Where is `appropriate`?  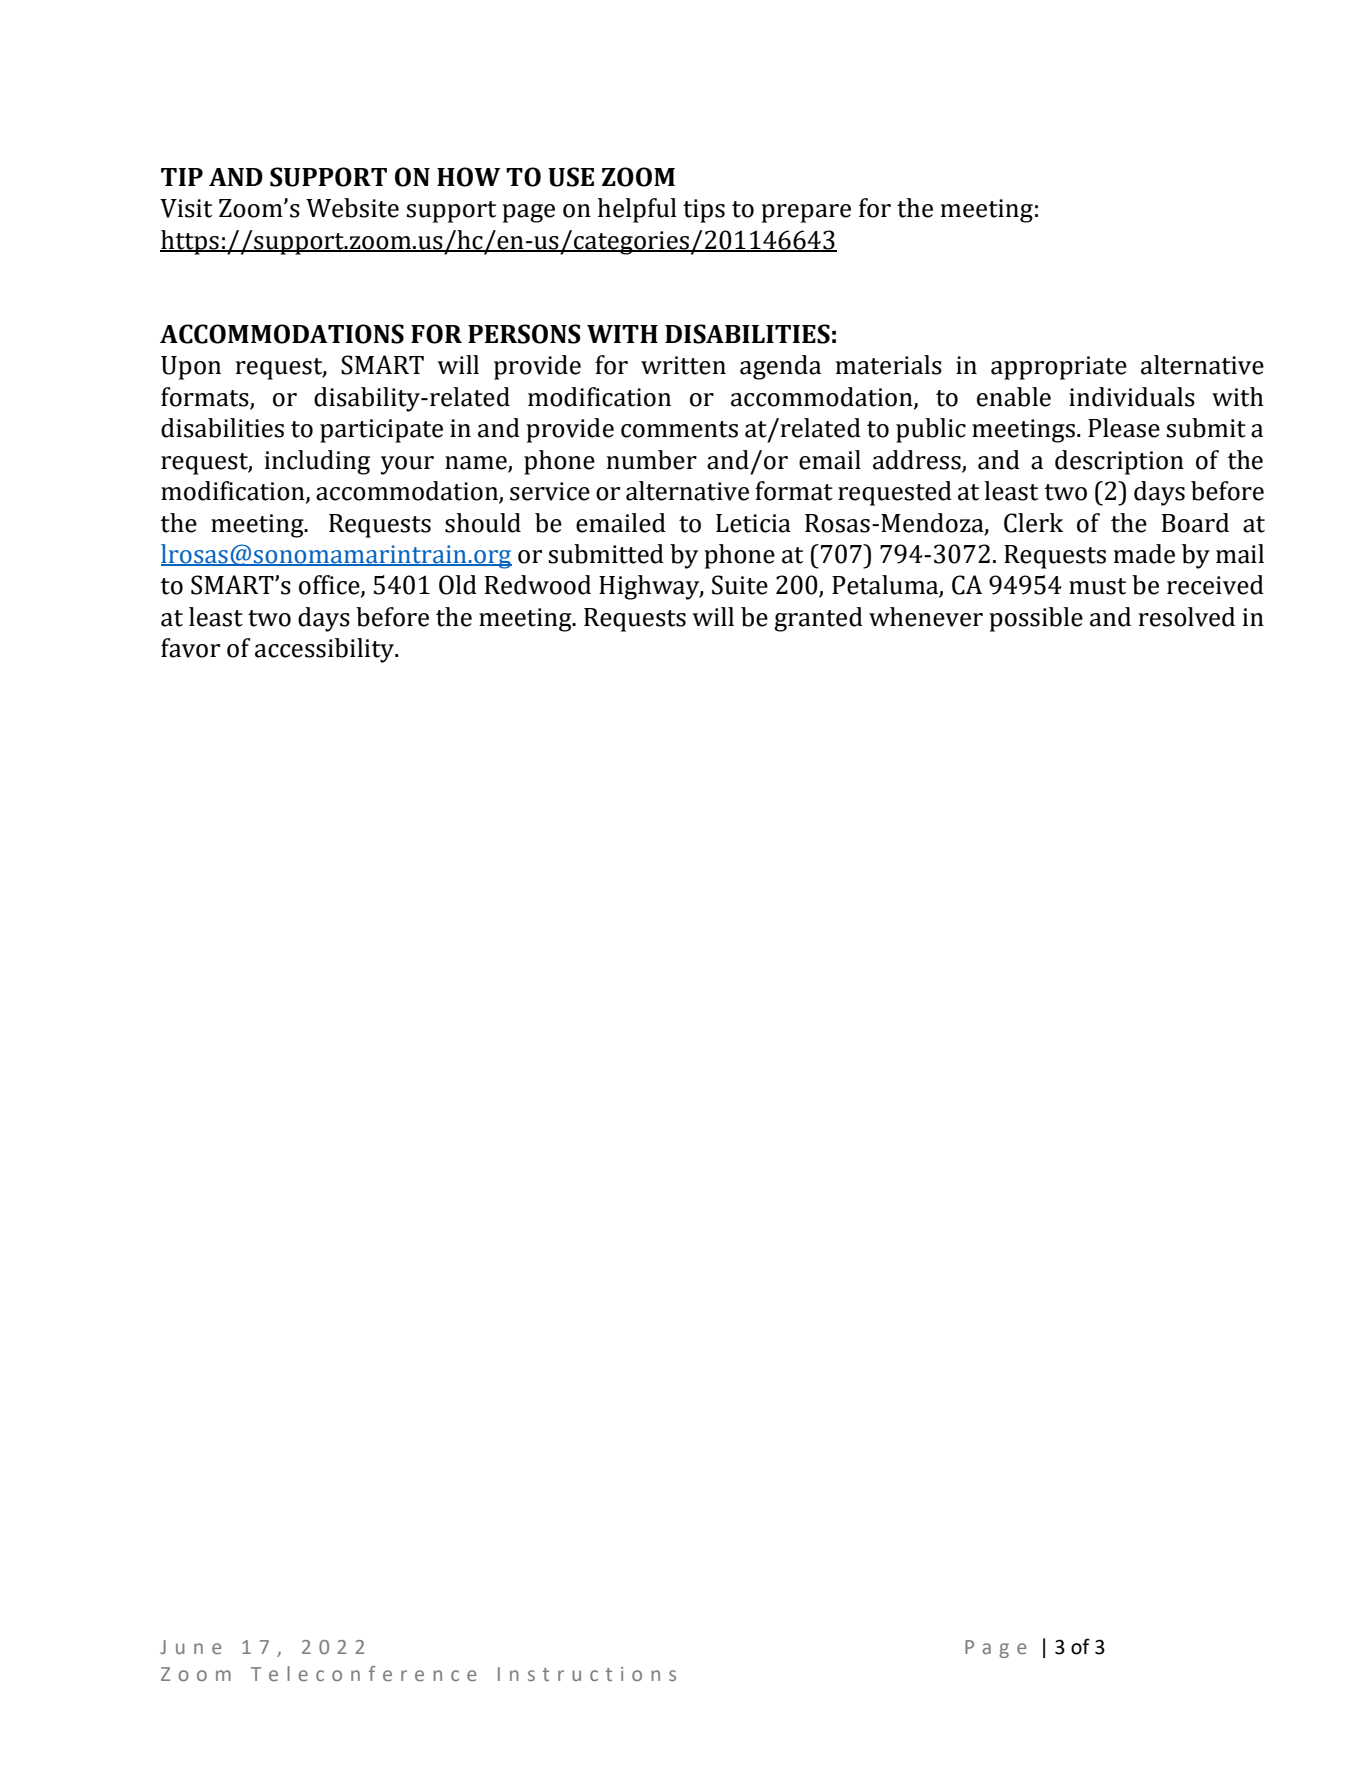 appropriate is located at coordinates (1059, 368).
